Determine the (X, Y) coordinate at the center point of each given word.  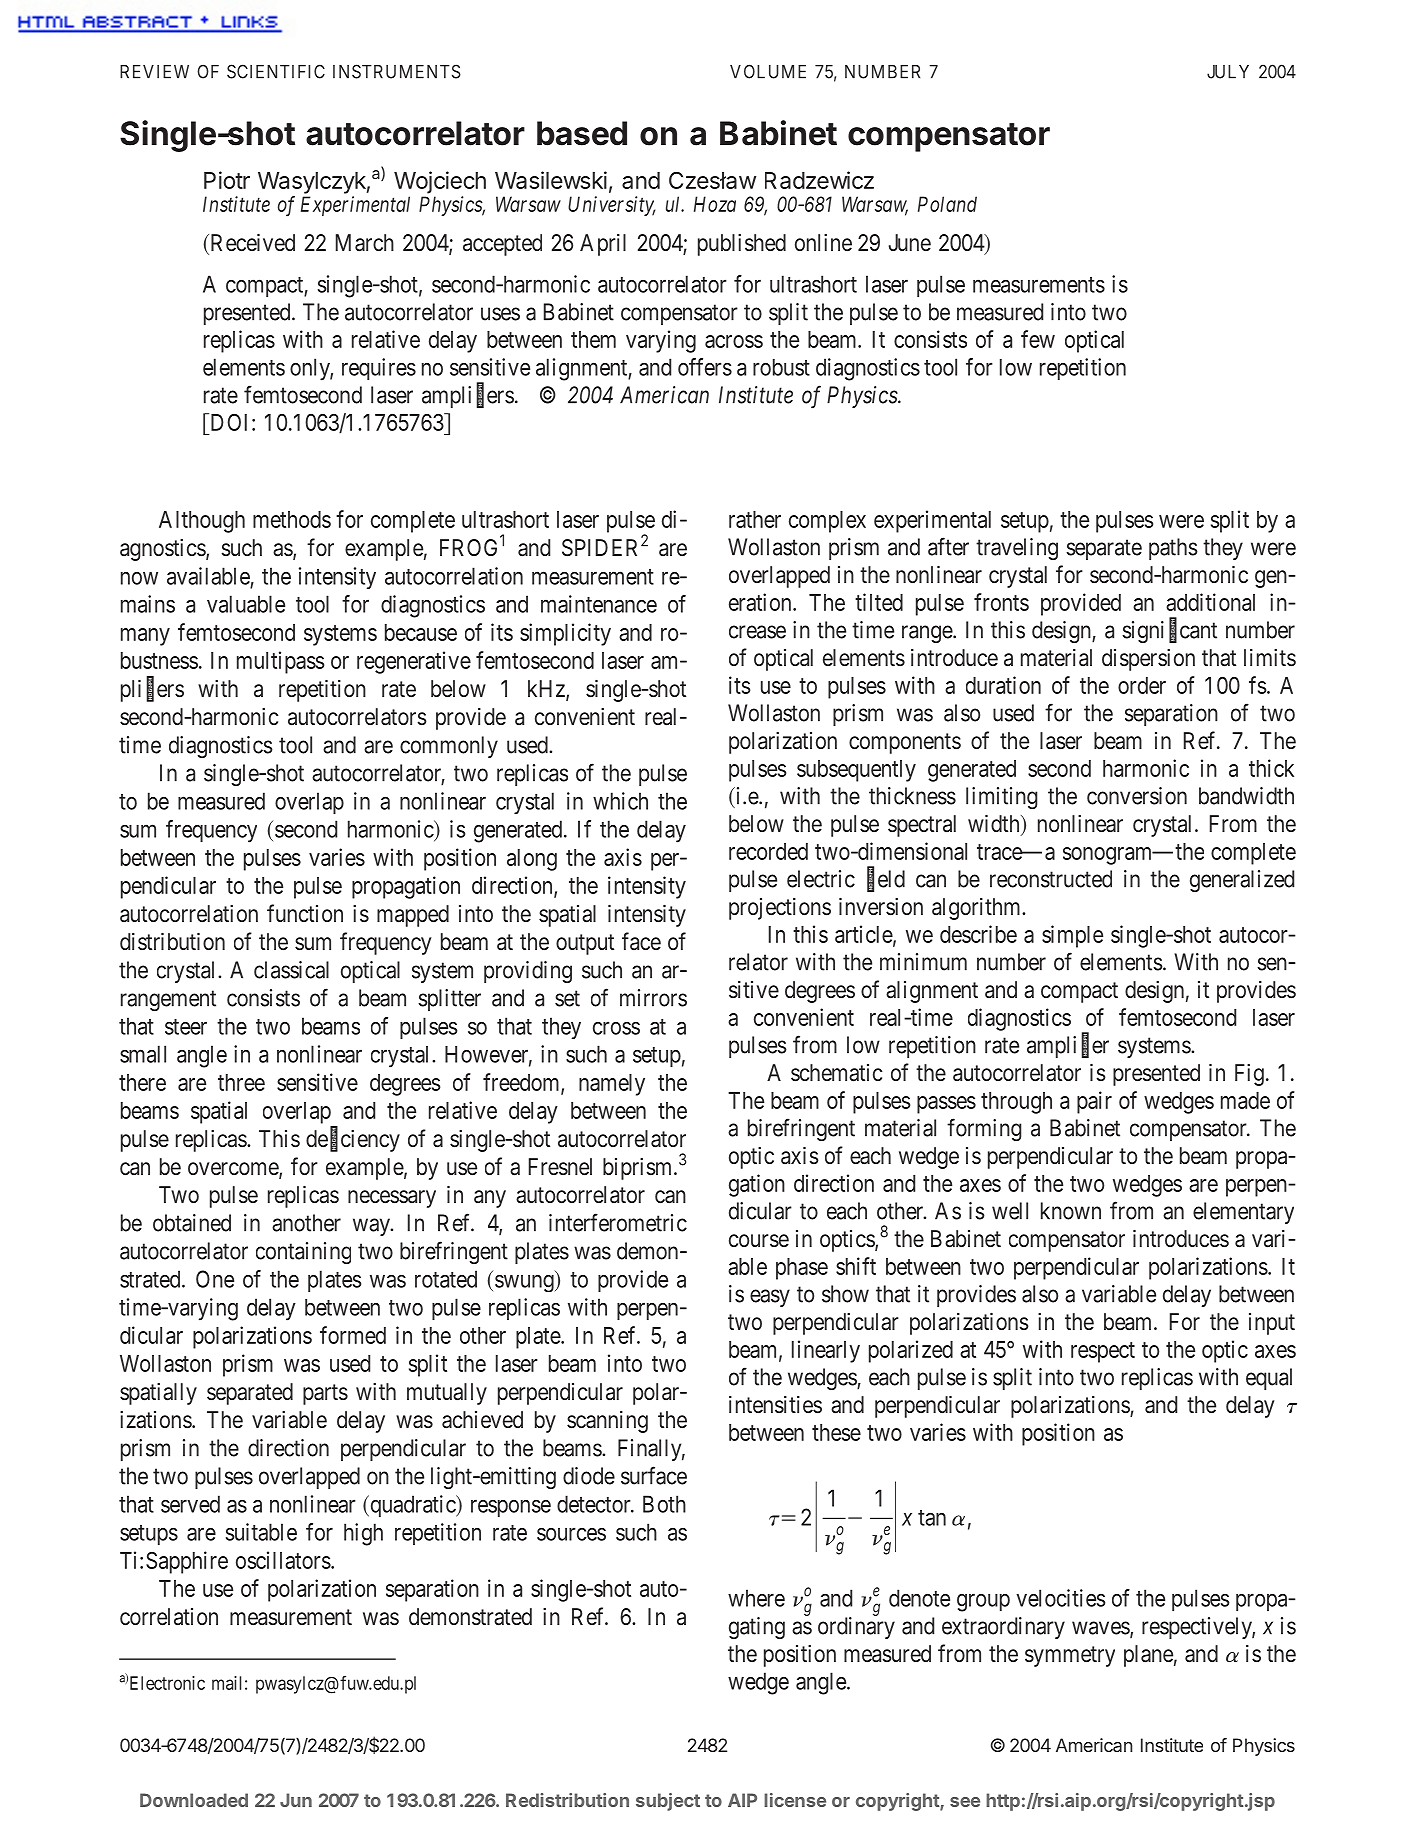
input (1272, 1324)
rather (755, 519)
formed (353, 1335)
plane (1148, 1656)
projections (780, 909)
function (305, 913)
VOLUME (768, 71)
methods (292, 519)
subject (668, 1802)
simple (1072, 936)
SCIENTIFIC (276, 71)
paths (1173, 549)
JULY (1228, 72)
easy (770, 1298)
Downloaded (194, 1800)
